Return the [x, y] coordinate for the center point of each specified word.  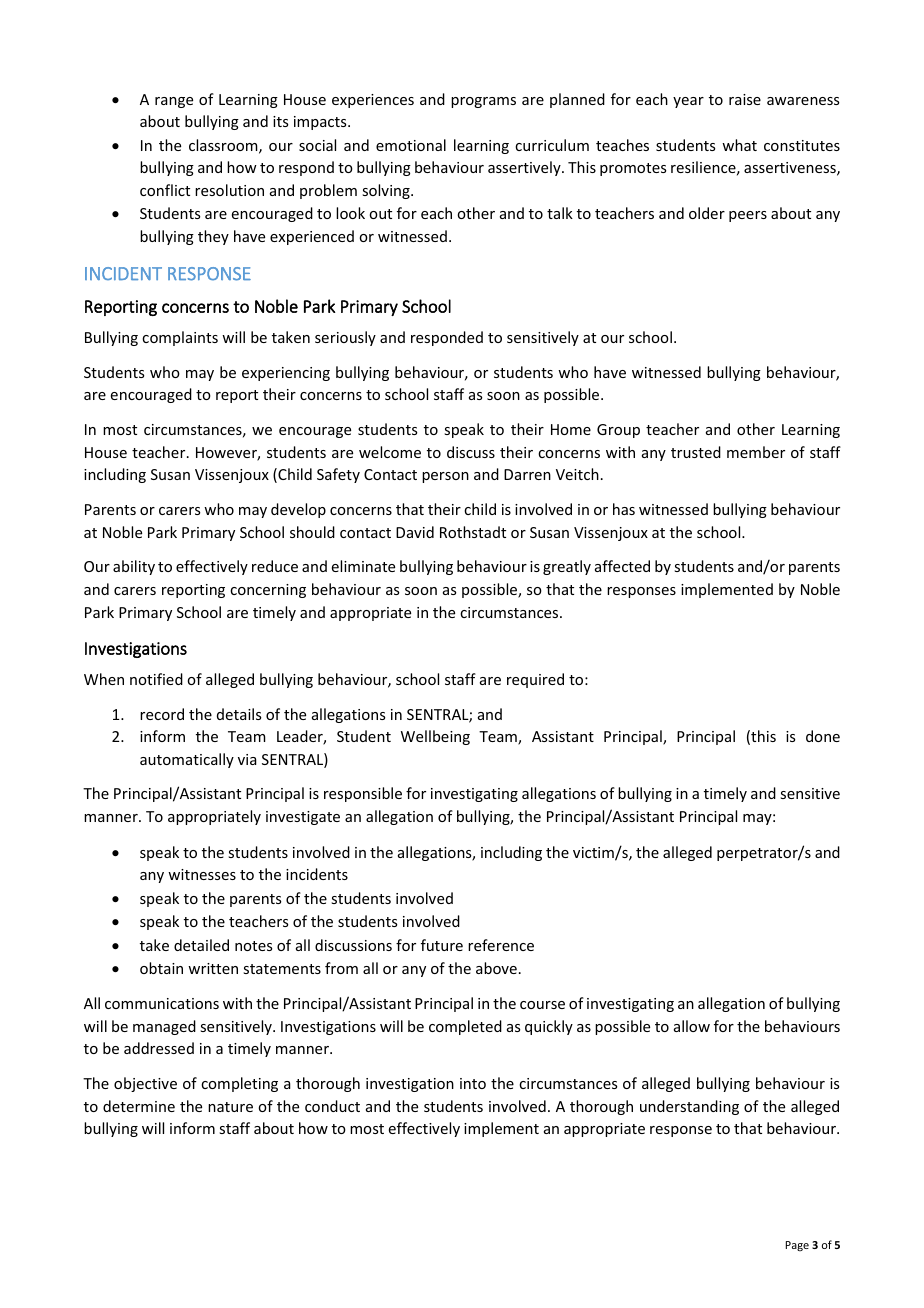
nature [230, 1107]
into [473, 1083]
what [739, 145]
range [174, 102]
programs [483, 102]
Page [797, 1246]
